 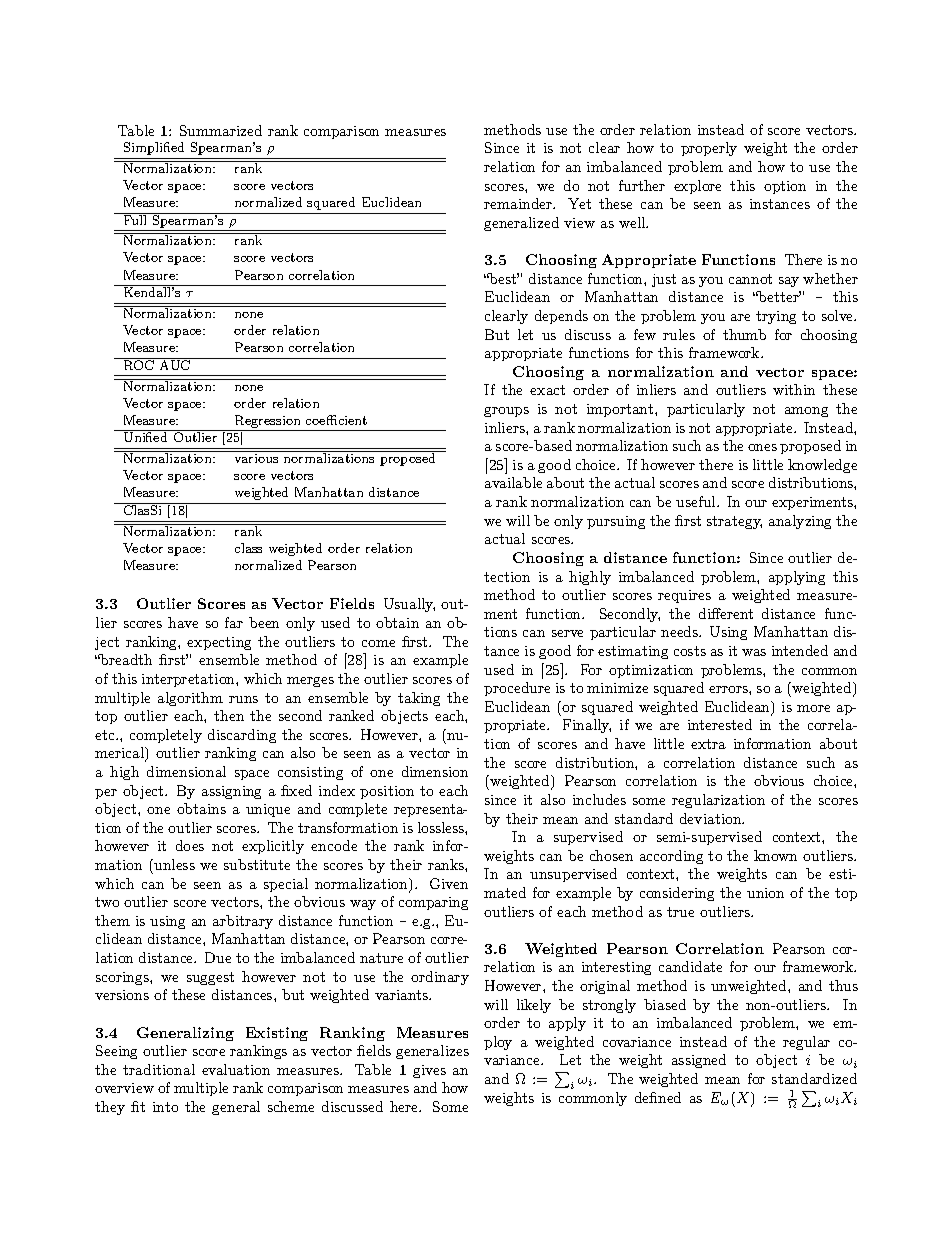 I want to click on assigned, so click(x=699, y=1061).
